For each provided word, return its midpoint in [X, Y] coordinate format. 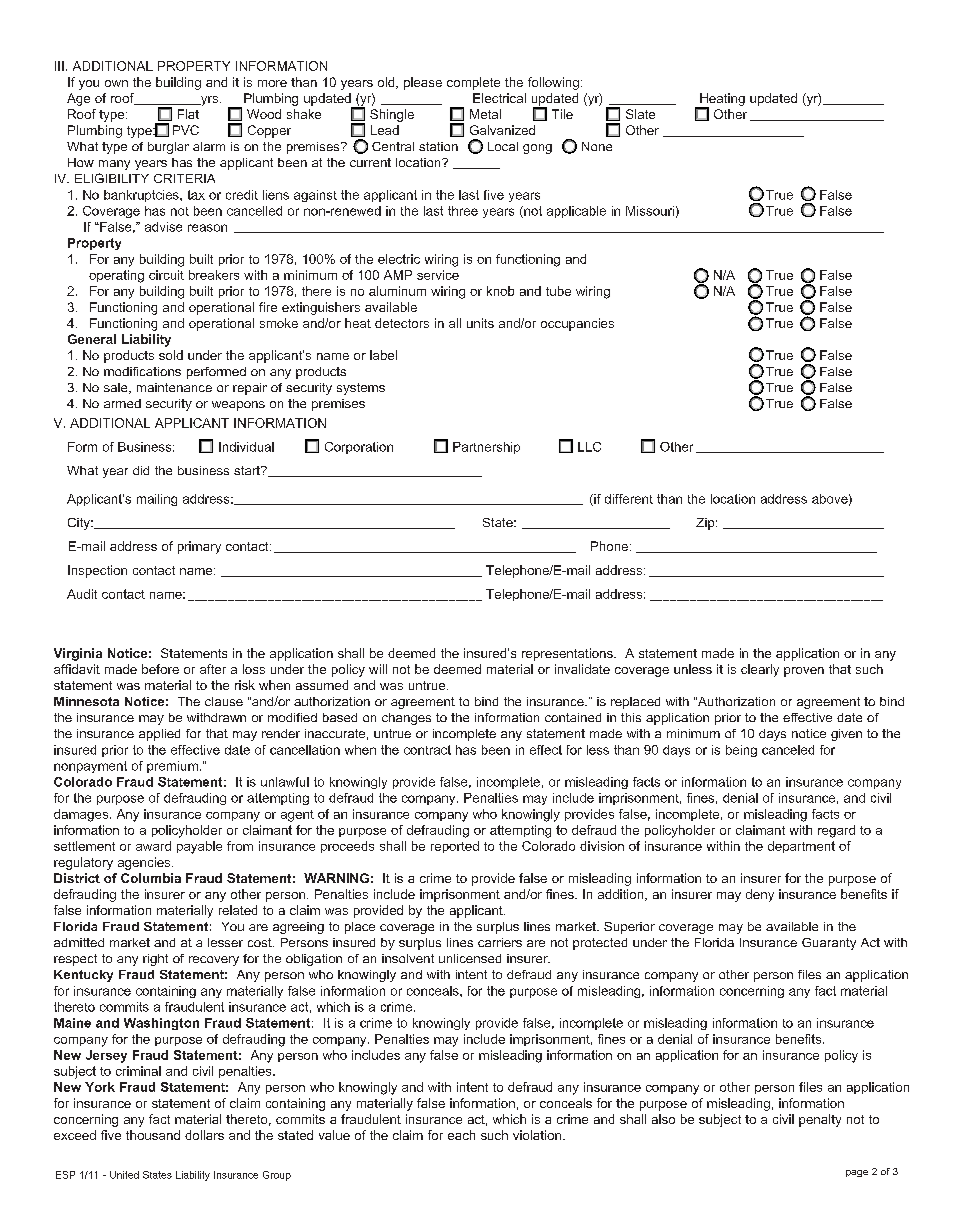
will [378, 669]
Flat [188, 114]
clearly [760, 670]
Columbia [151, 878]
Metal [485, 114]
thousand [153, 1135]
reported [455, 847]
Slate [640, 114]
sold [171, 355]
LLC [589, 447]
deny [760, 895]
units [480, 323]
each [461, 1135]
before [160, 669]
